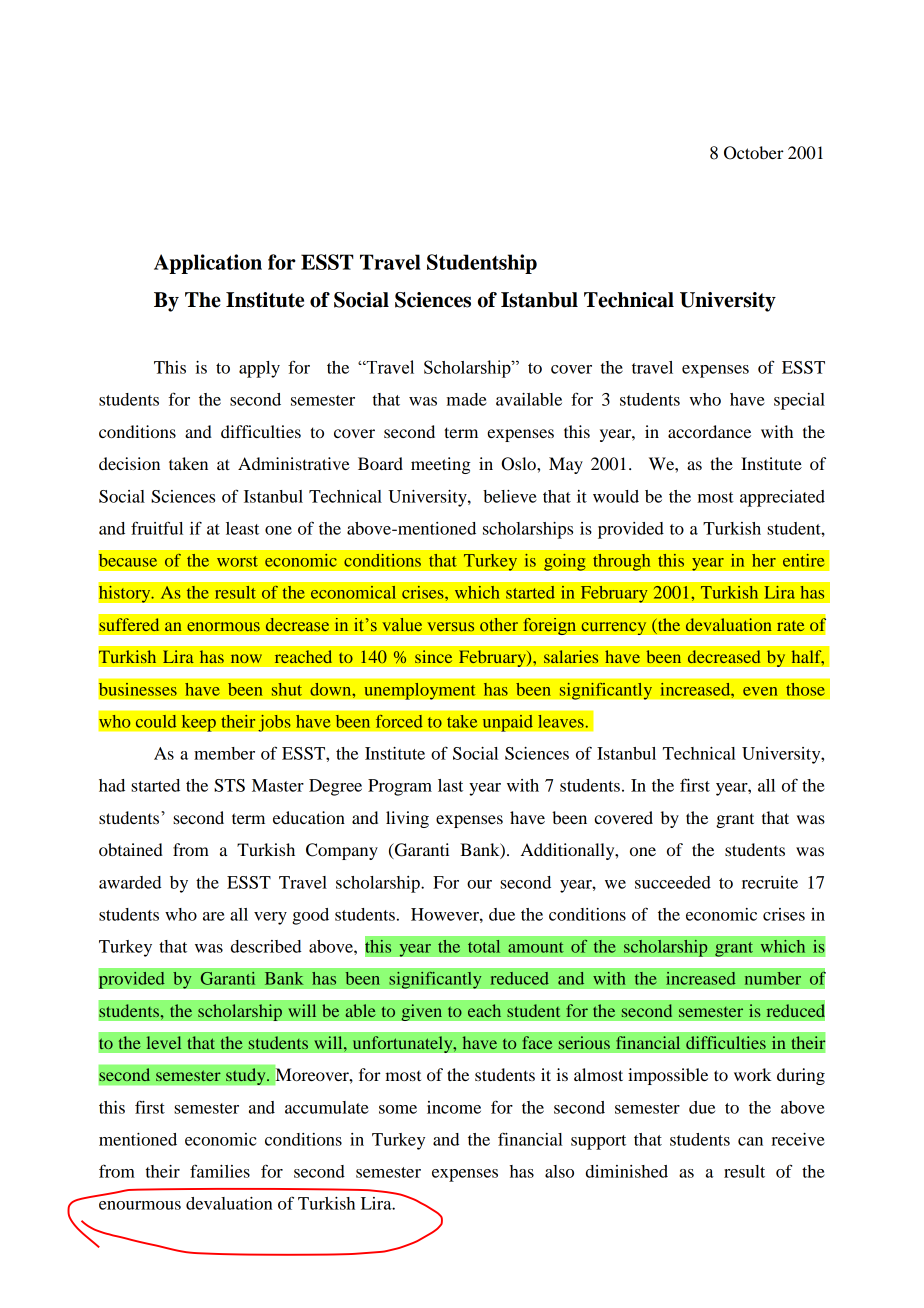 The height and width of the screenshot is (1308, 924). I want to click on Application, so click(208, 264).
